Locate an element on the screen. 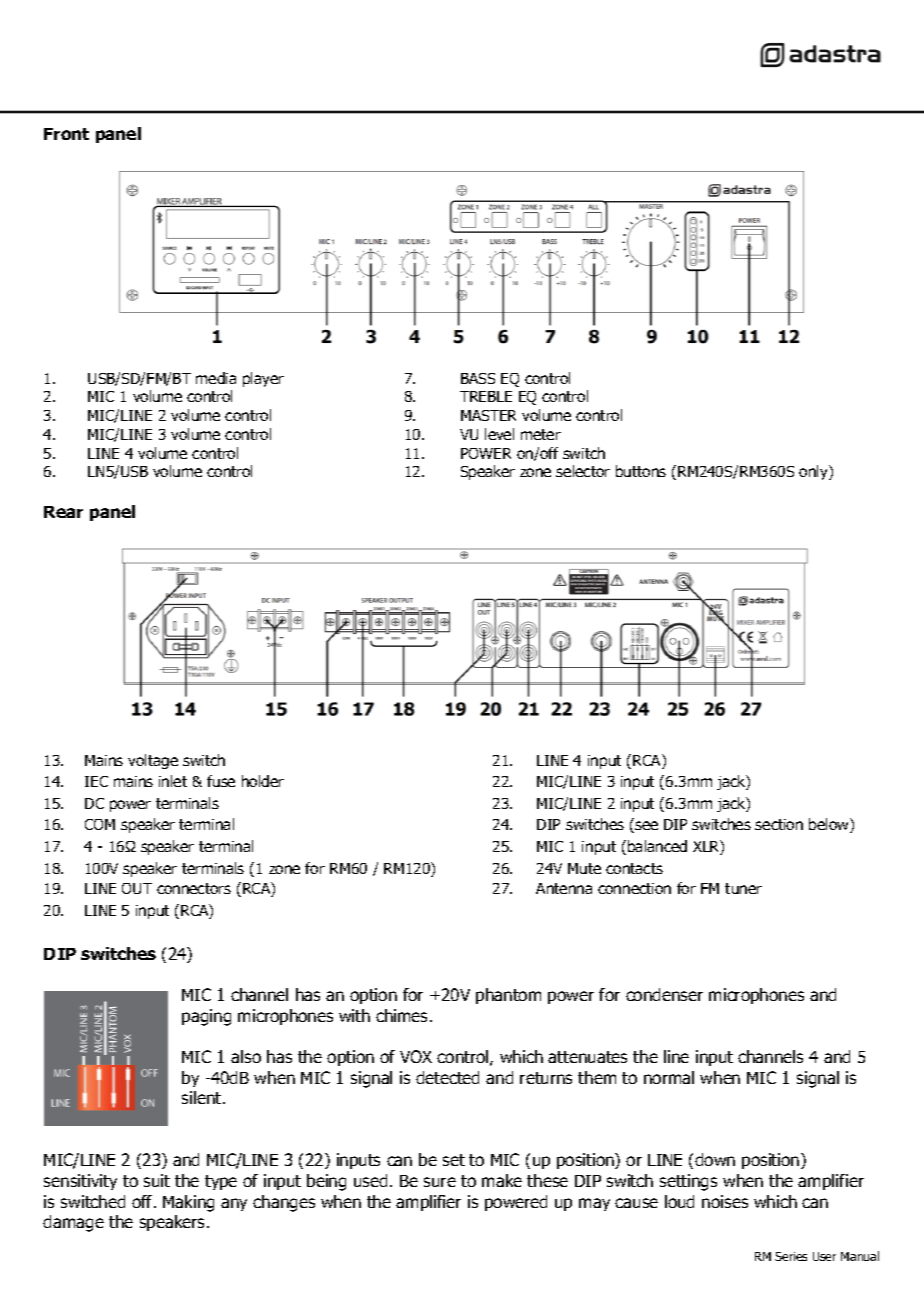 This screenshot has width=924, height=1308. TREBLE is located at coordinates (486, 396).
